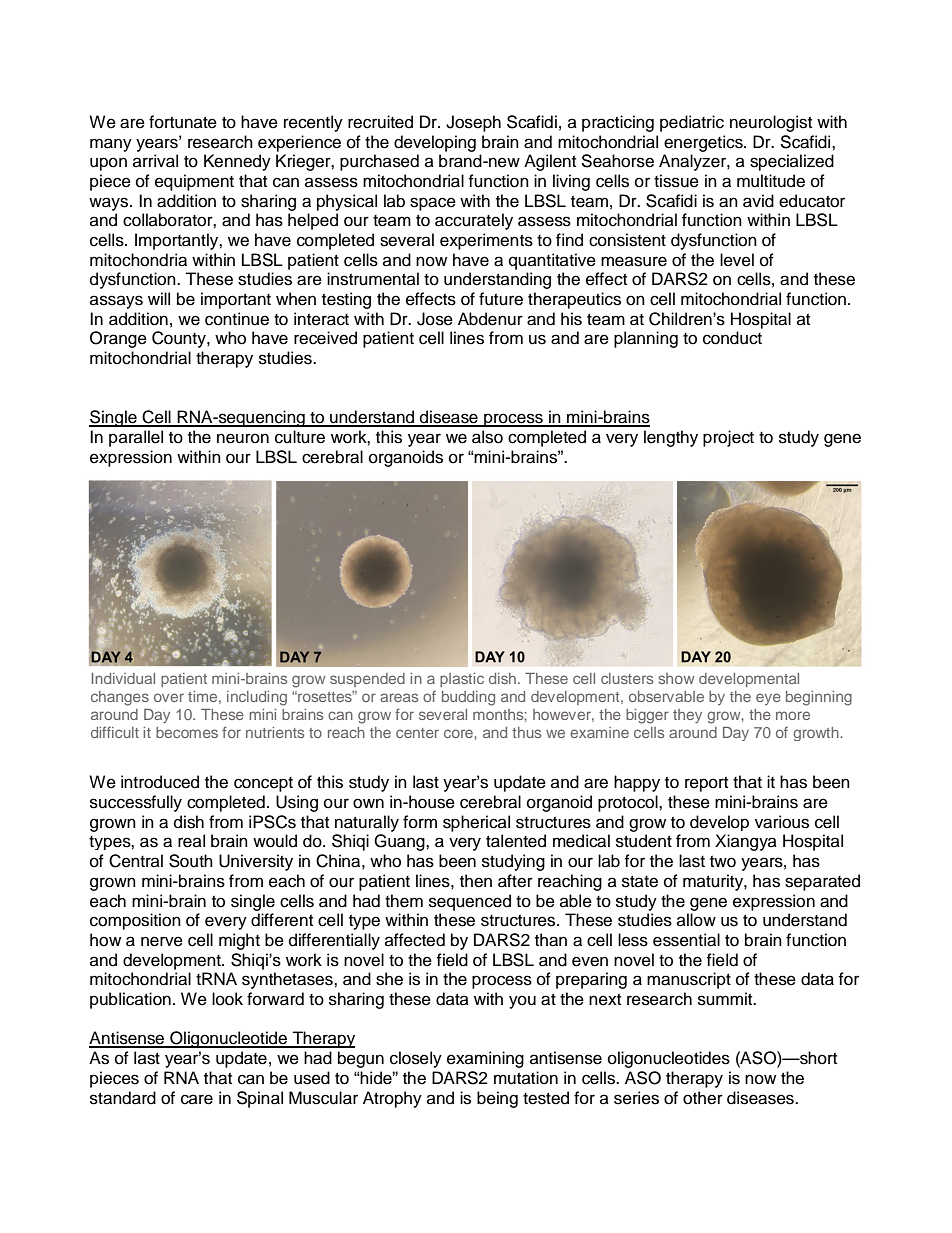  What do you see at coordinates (703, 1098) in the image?
I see `other` at bounding box center [703, 1098].
